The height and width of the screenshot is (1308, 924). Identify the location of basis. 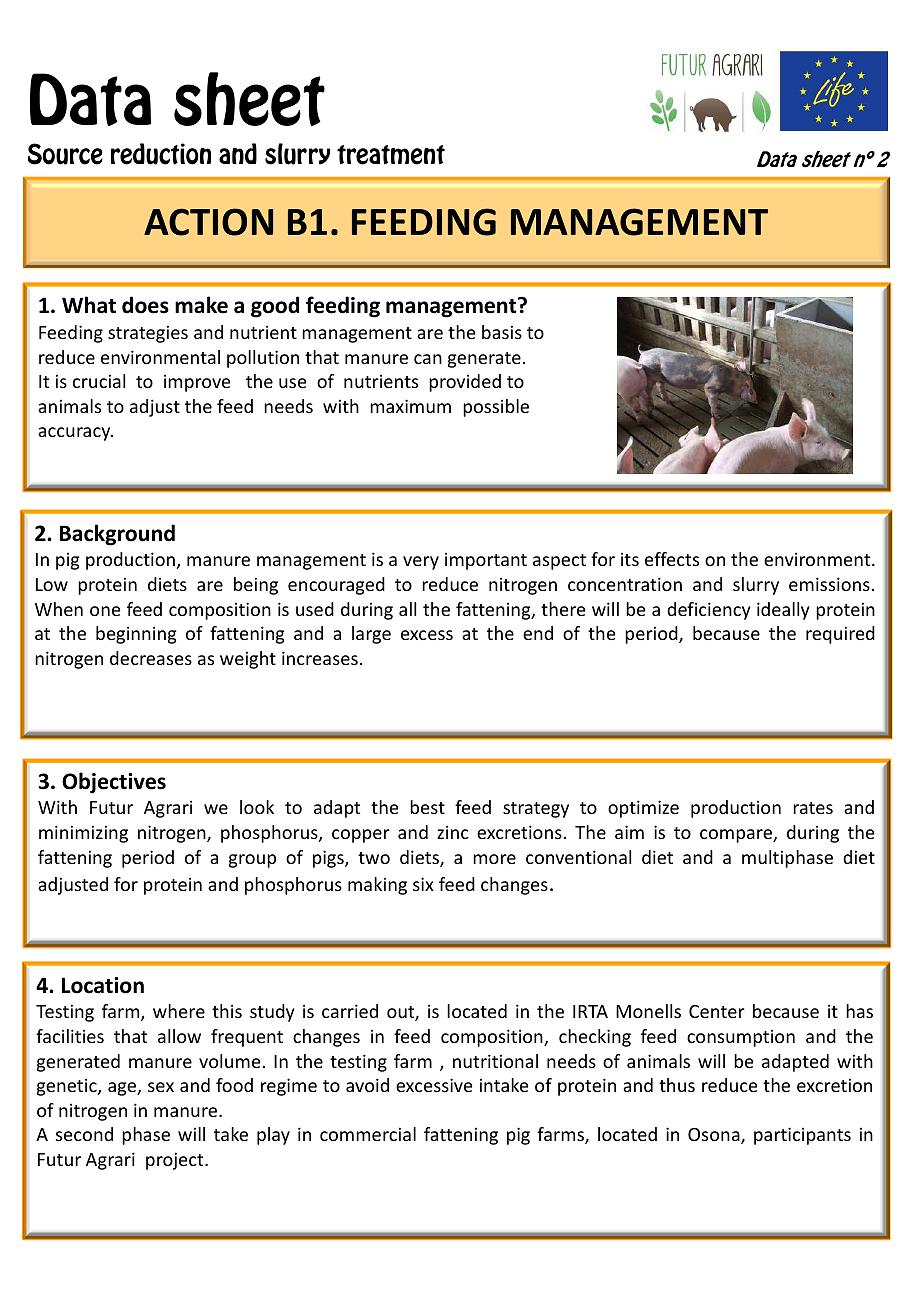
(502, 332).
